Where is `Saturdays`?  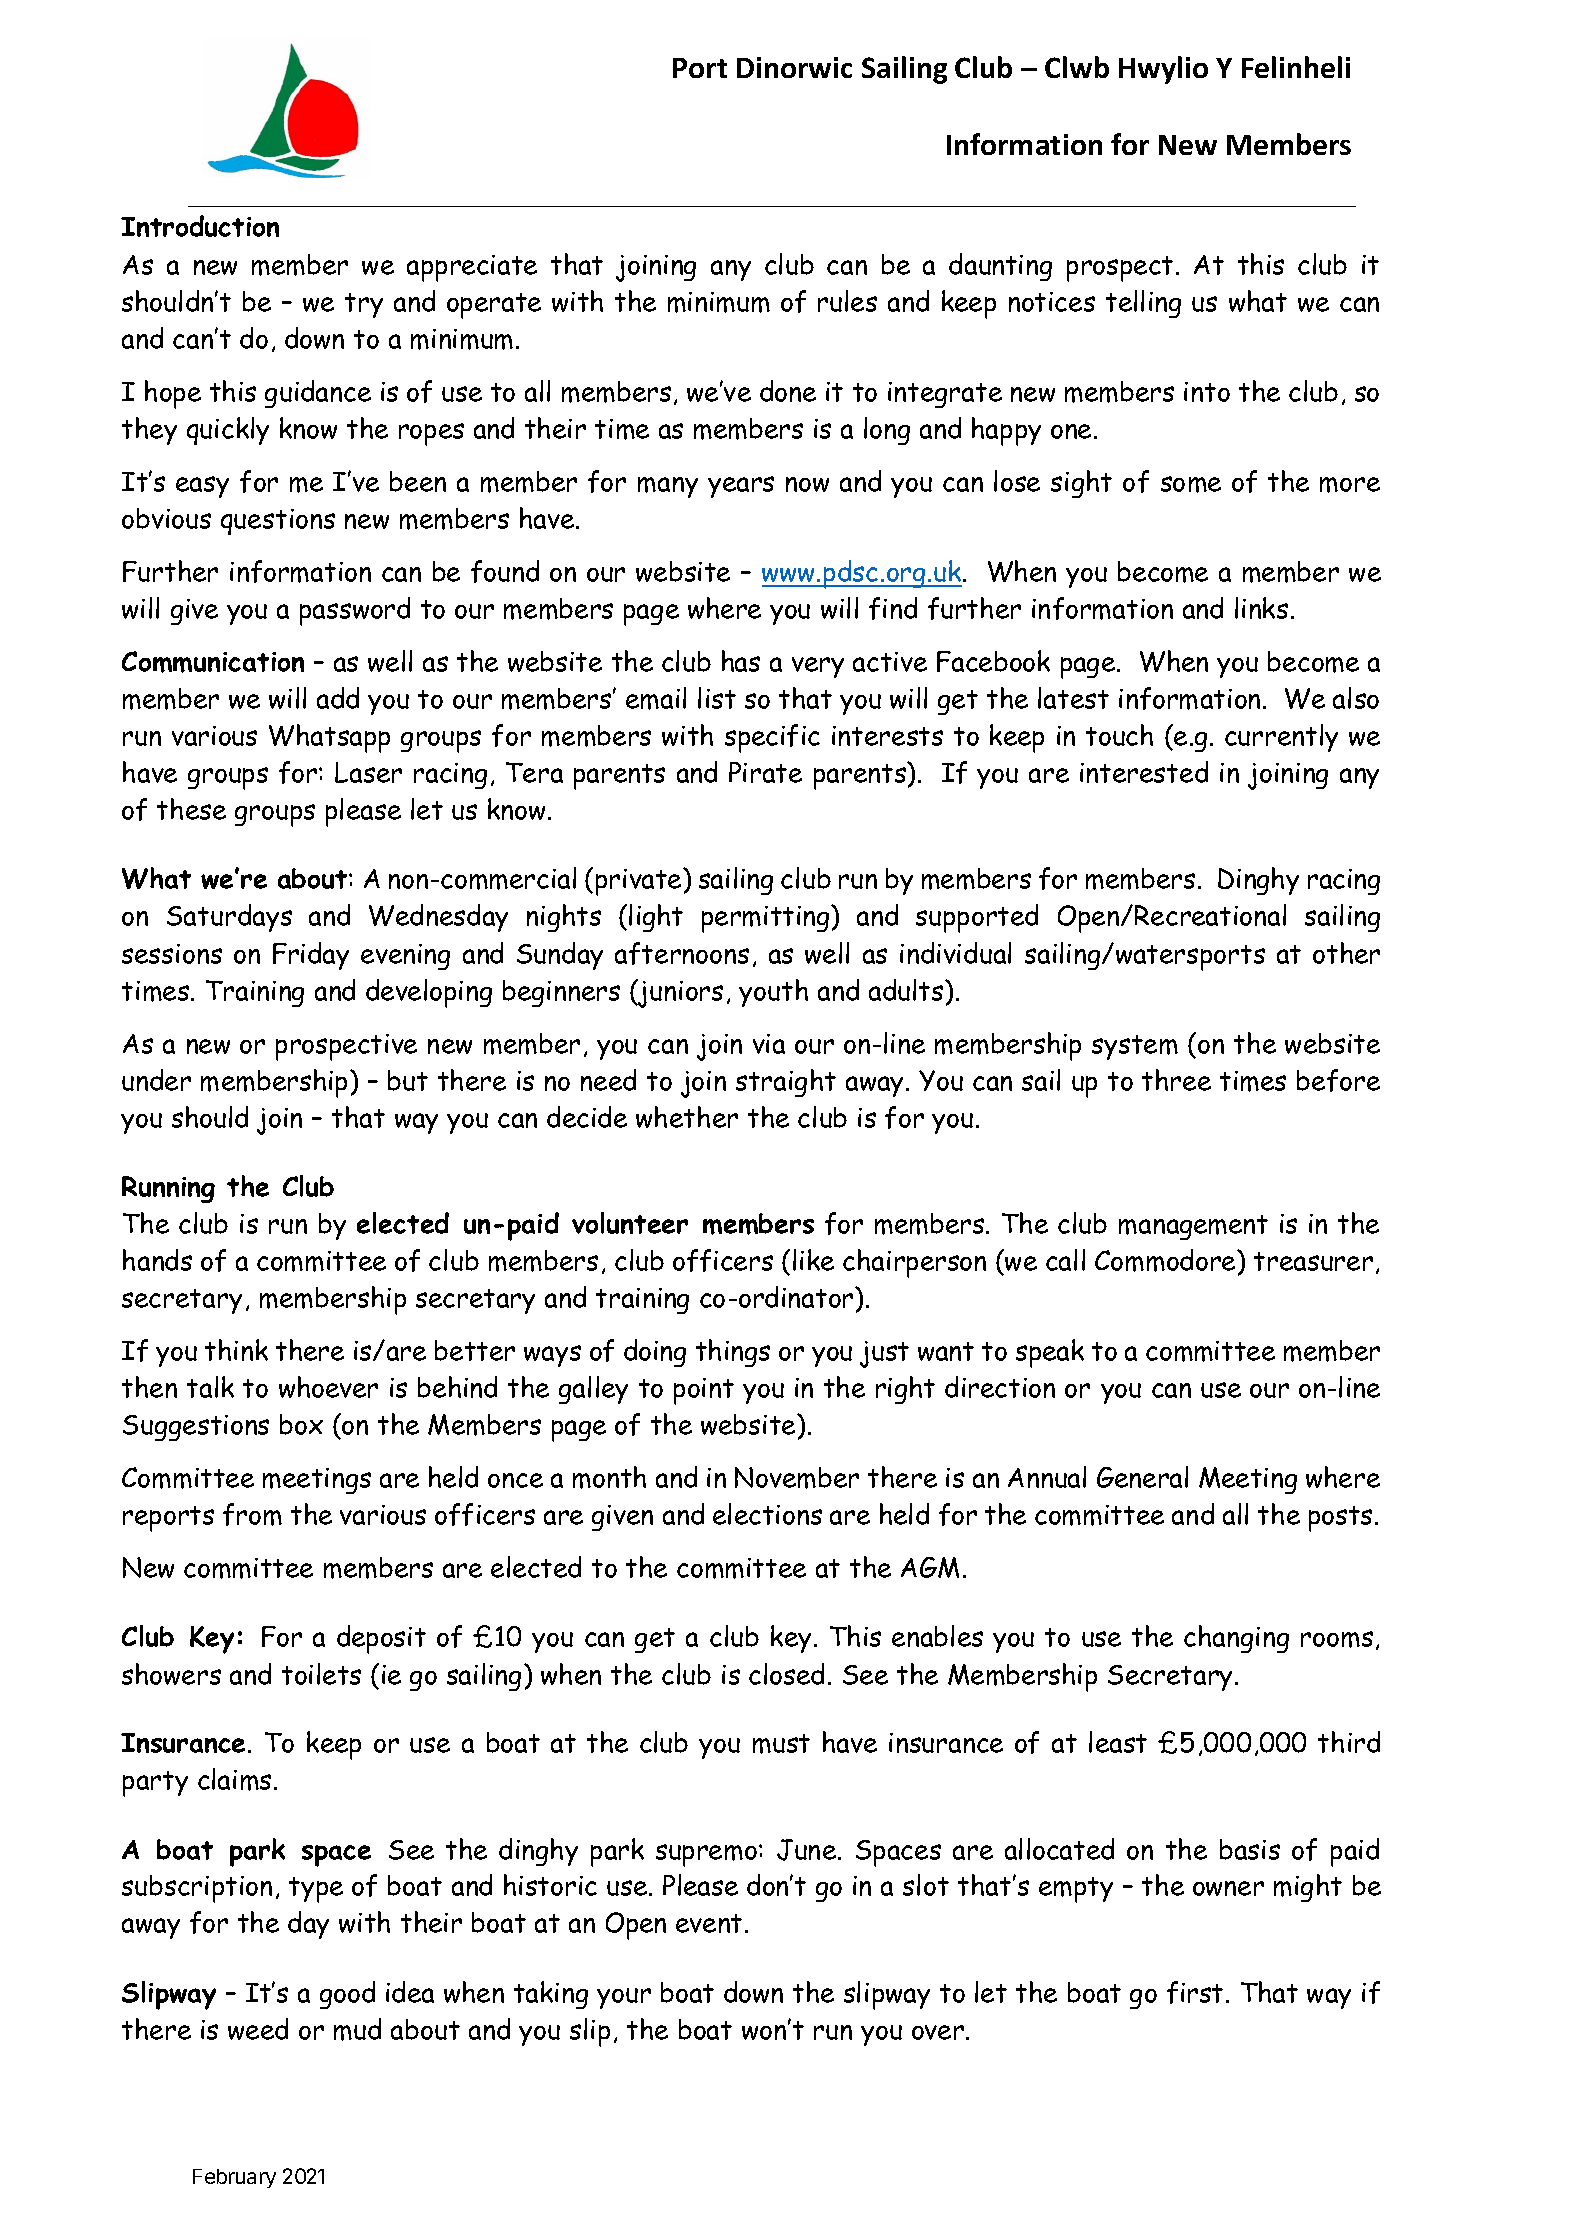 Saturdays is located at coordinates (229, 918).
